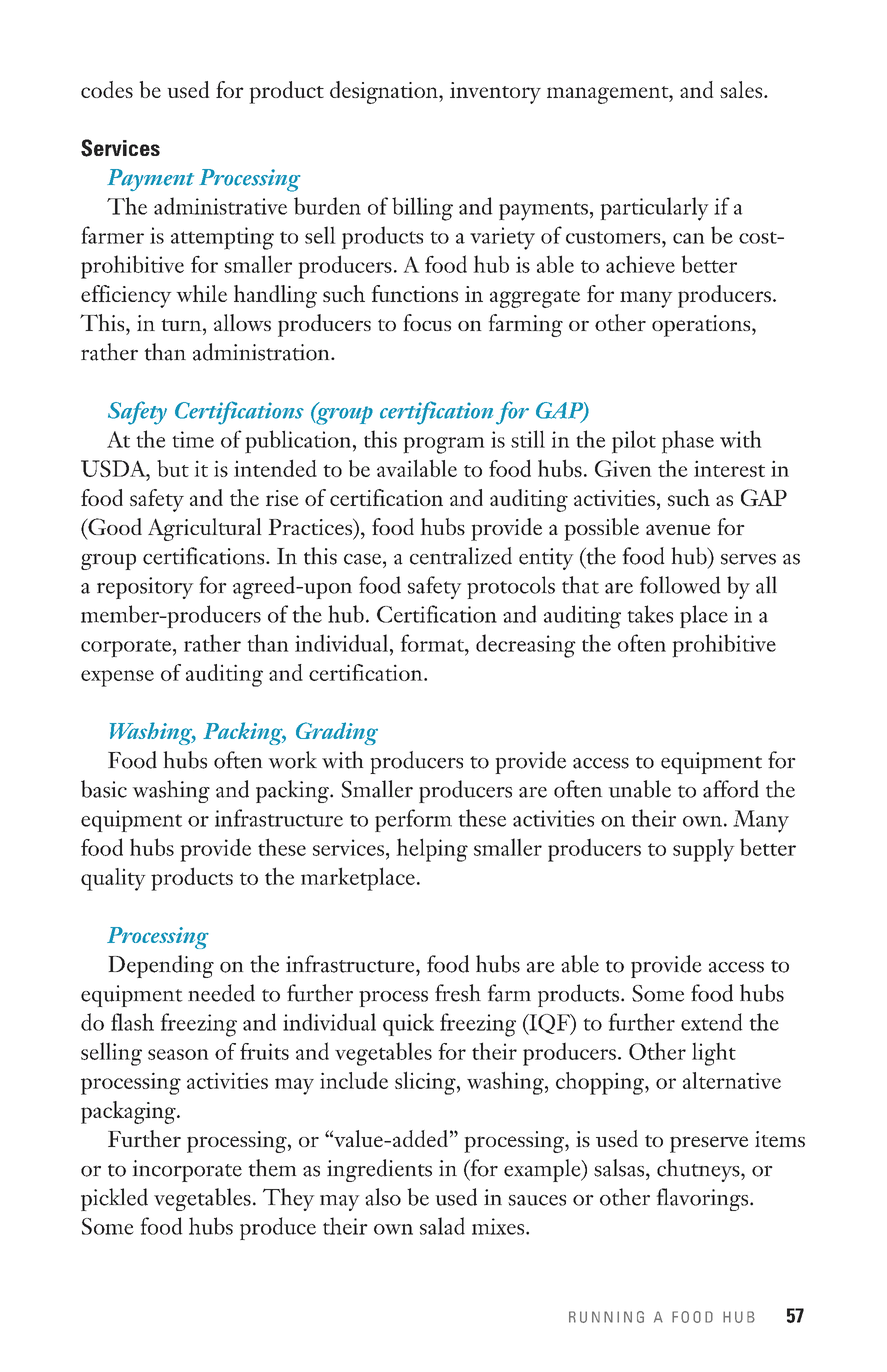 The height and width of the image is (1372, 887). What do you see at coordinates (114, 1199) in the image?
I see `pickled` at bounding box center [114, 1199].
